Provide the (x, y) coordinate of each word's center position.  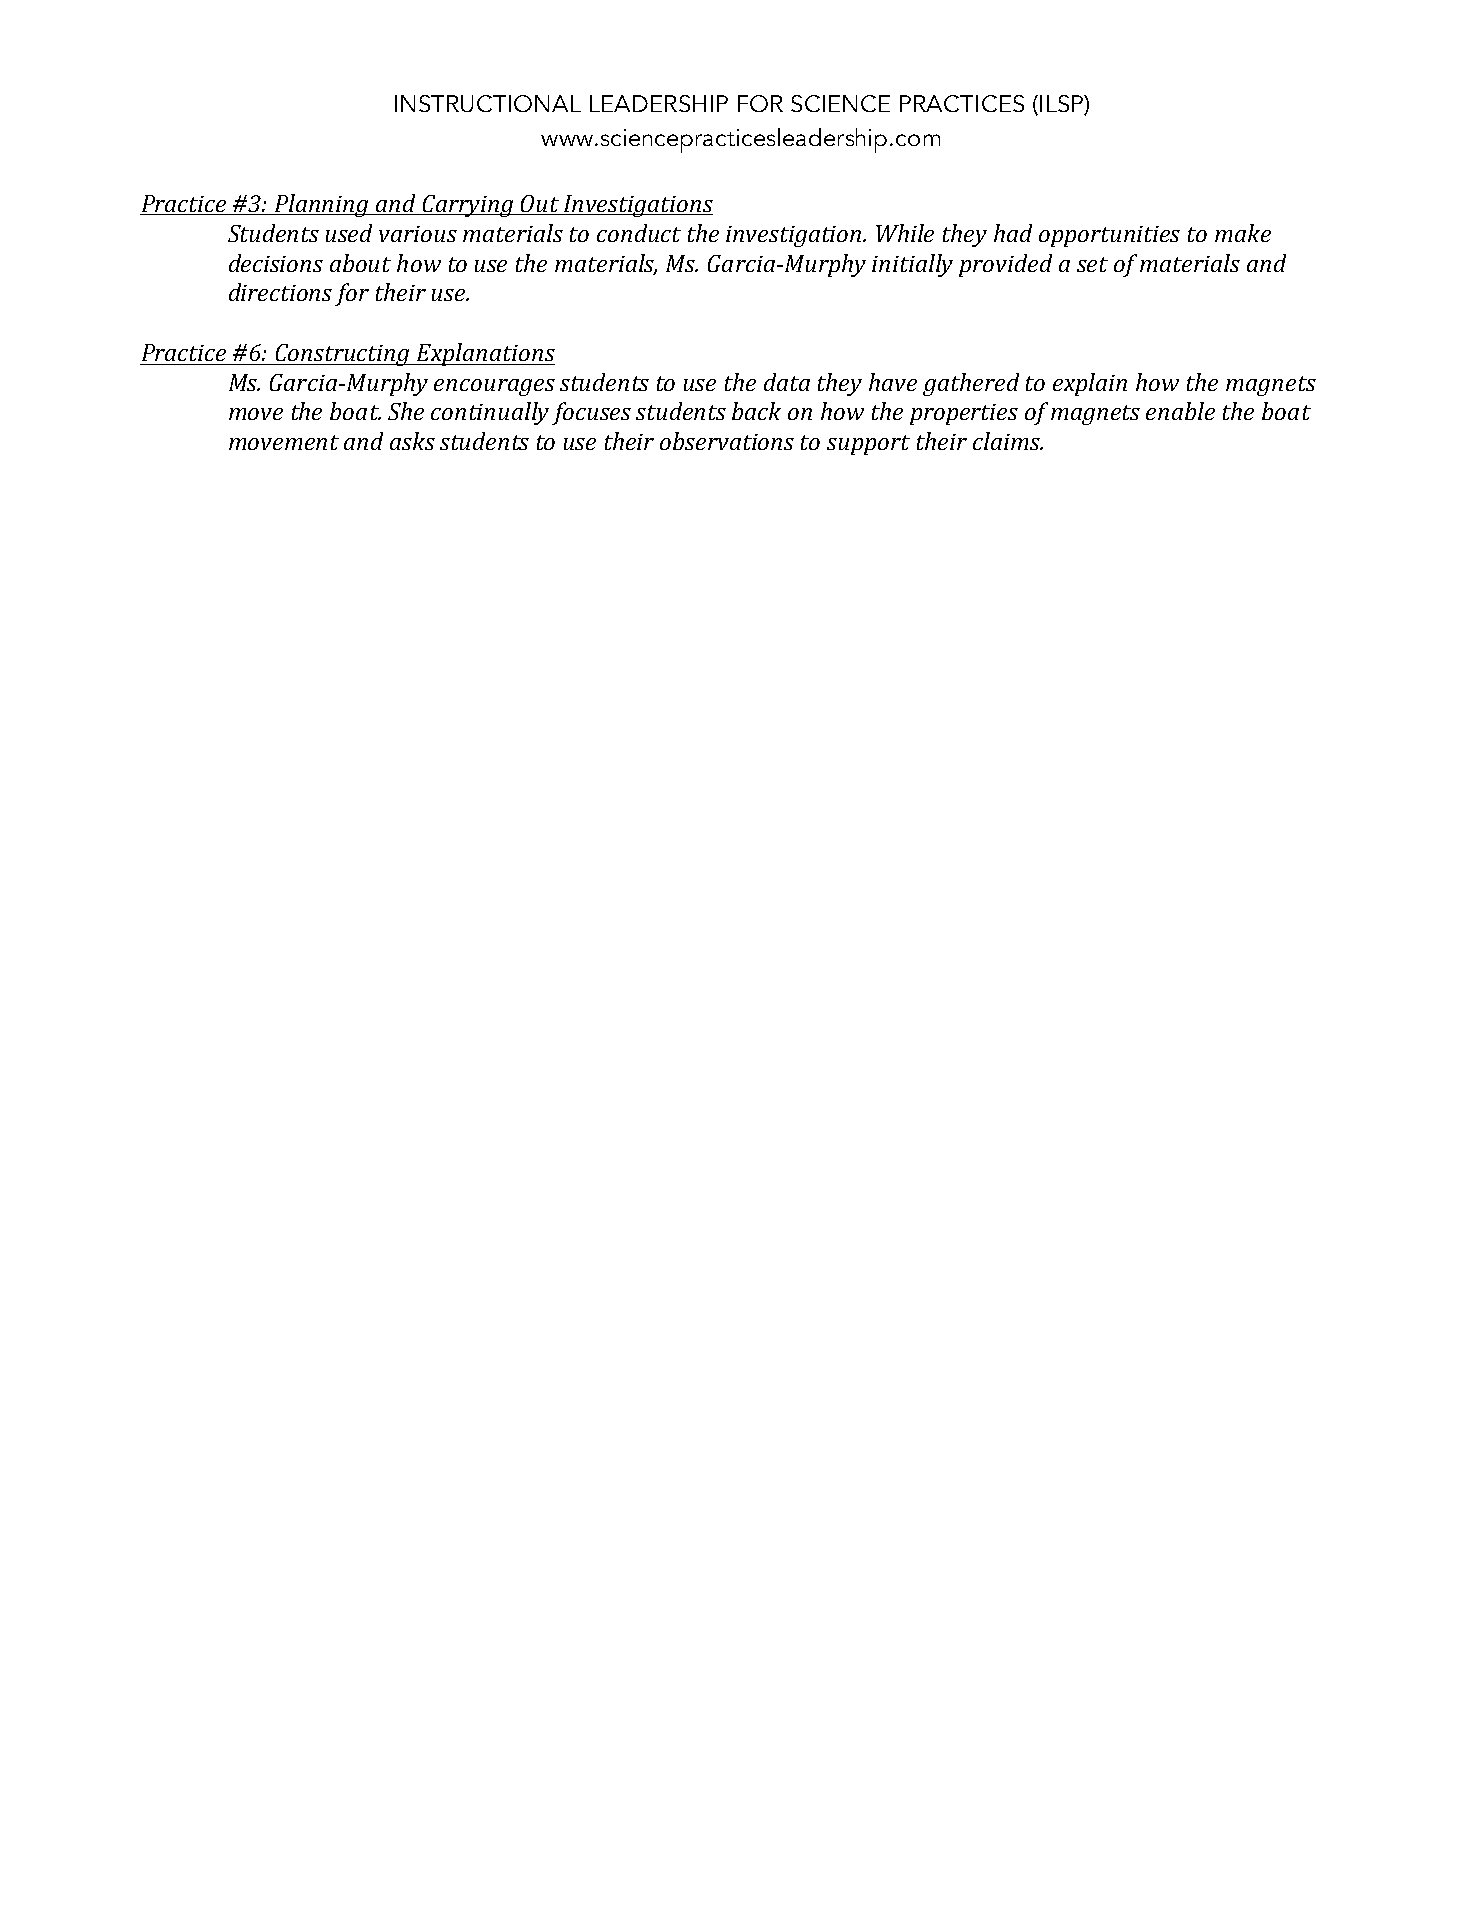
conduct (639, 233)
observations (727, 441)
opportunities (1109, 236)
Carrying (468, 206)
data (787, 382)
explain (1090, 384)
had (1013, 233)
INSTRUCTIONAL (488, 103)
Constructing (343, 355)
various (418, 234)
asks (412, 441)
